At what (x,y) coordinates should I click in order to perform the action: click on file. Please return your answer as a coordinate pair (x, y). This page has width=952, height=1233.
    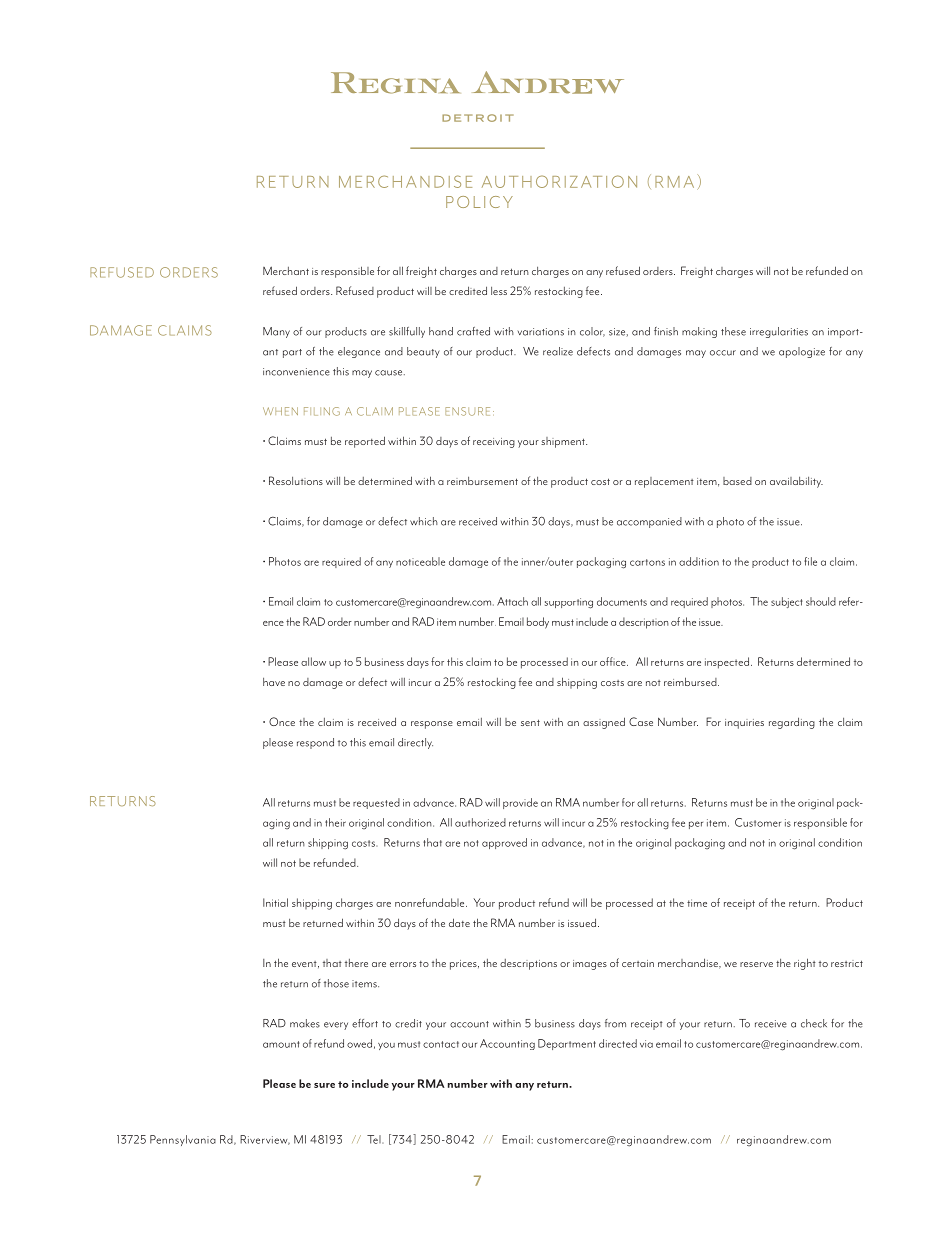
    Looking at the image, I should click on (810, 561).
